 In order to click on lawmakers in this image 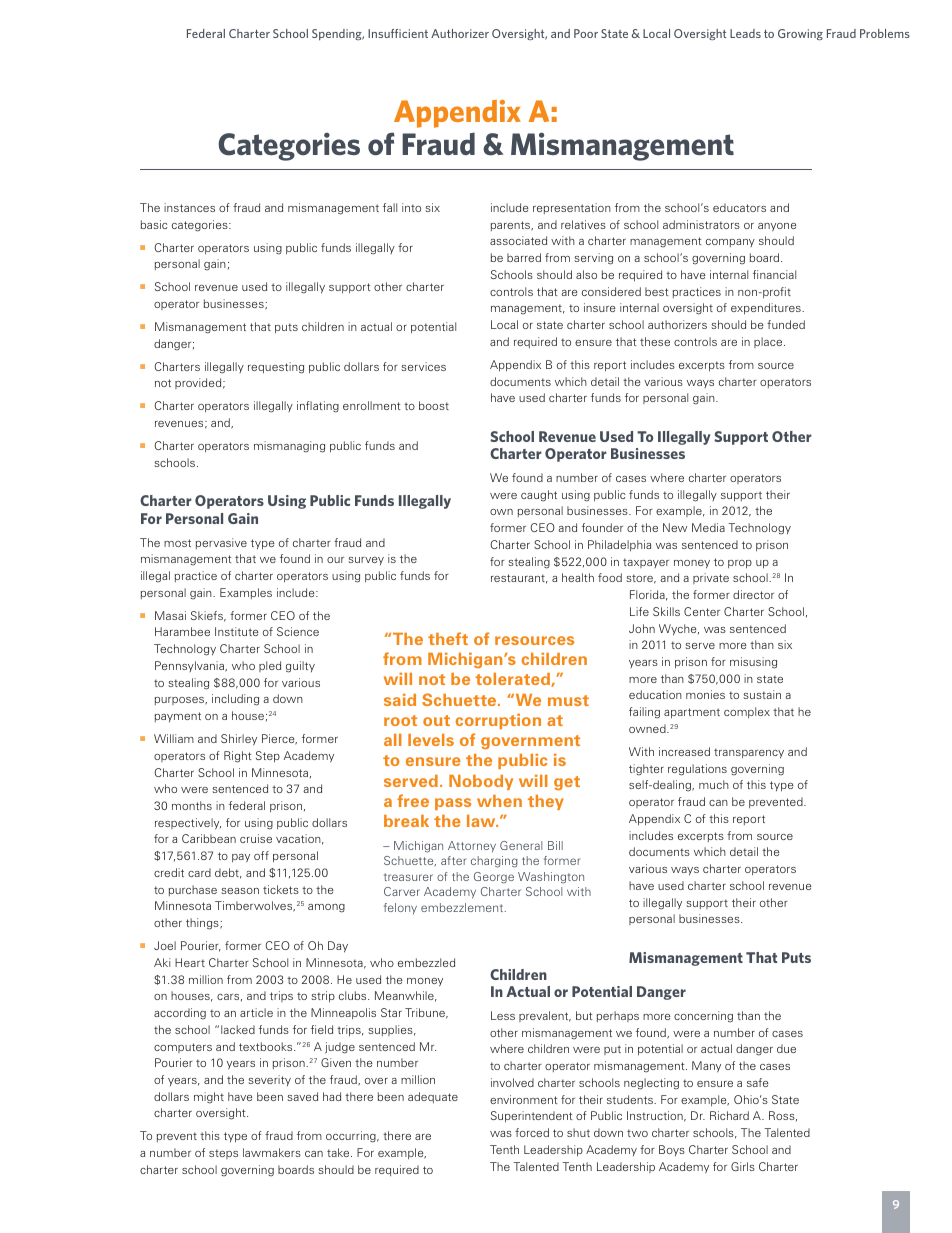, I will do `click(272, 1152)`.
